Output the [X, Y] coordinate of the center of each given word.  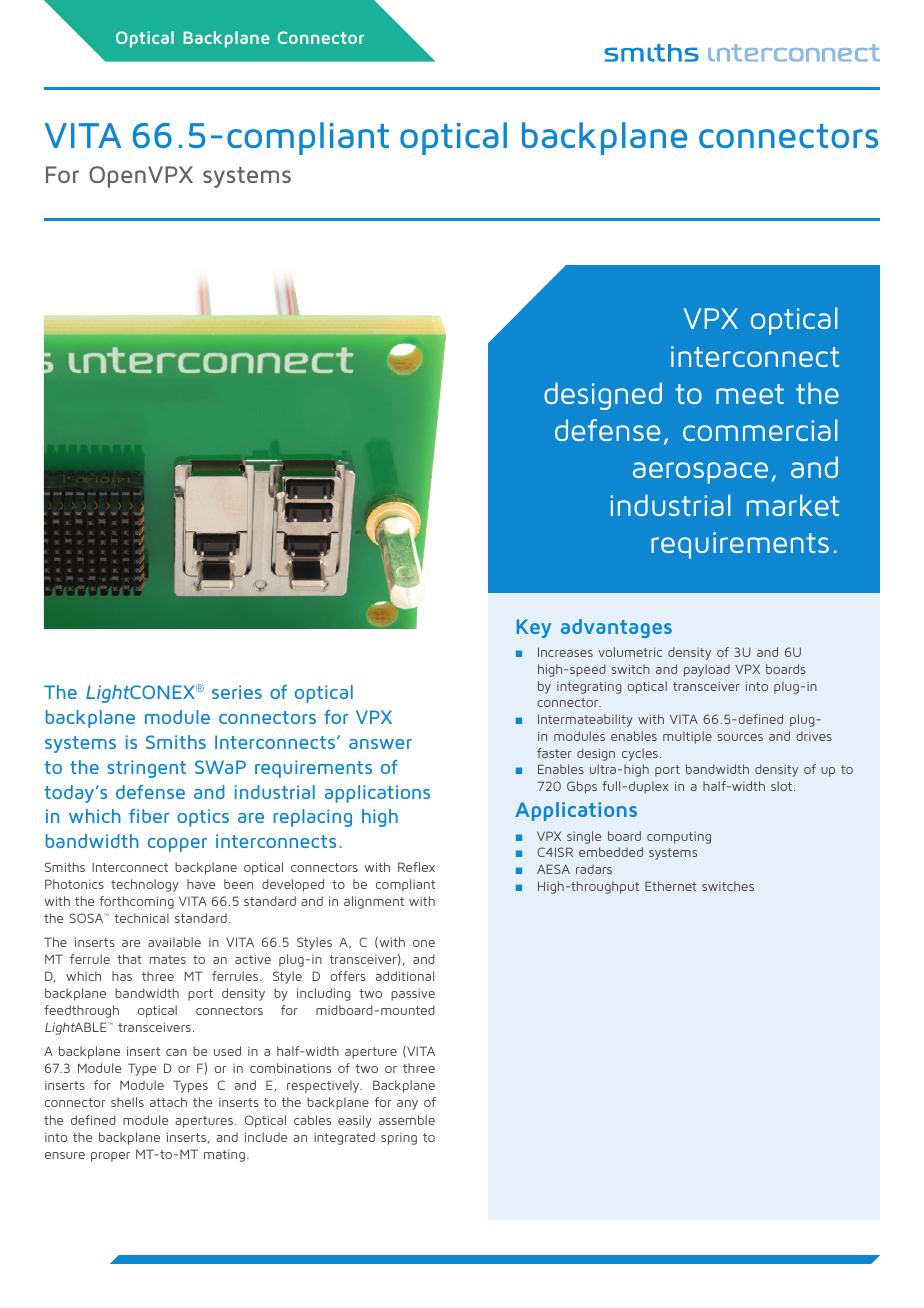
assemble [407, 1120]
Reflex [416, 867]
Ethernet [671, 886]
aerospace [700, 473]
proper [110, 1157]
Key [534, 628]
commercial [760, 430]
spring [399, 1139]
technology [145, 885]
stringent [146, 769]
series [237, 692]
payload [707, 670]
